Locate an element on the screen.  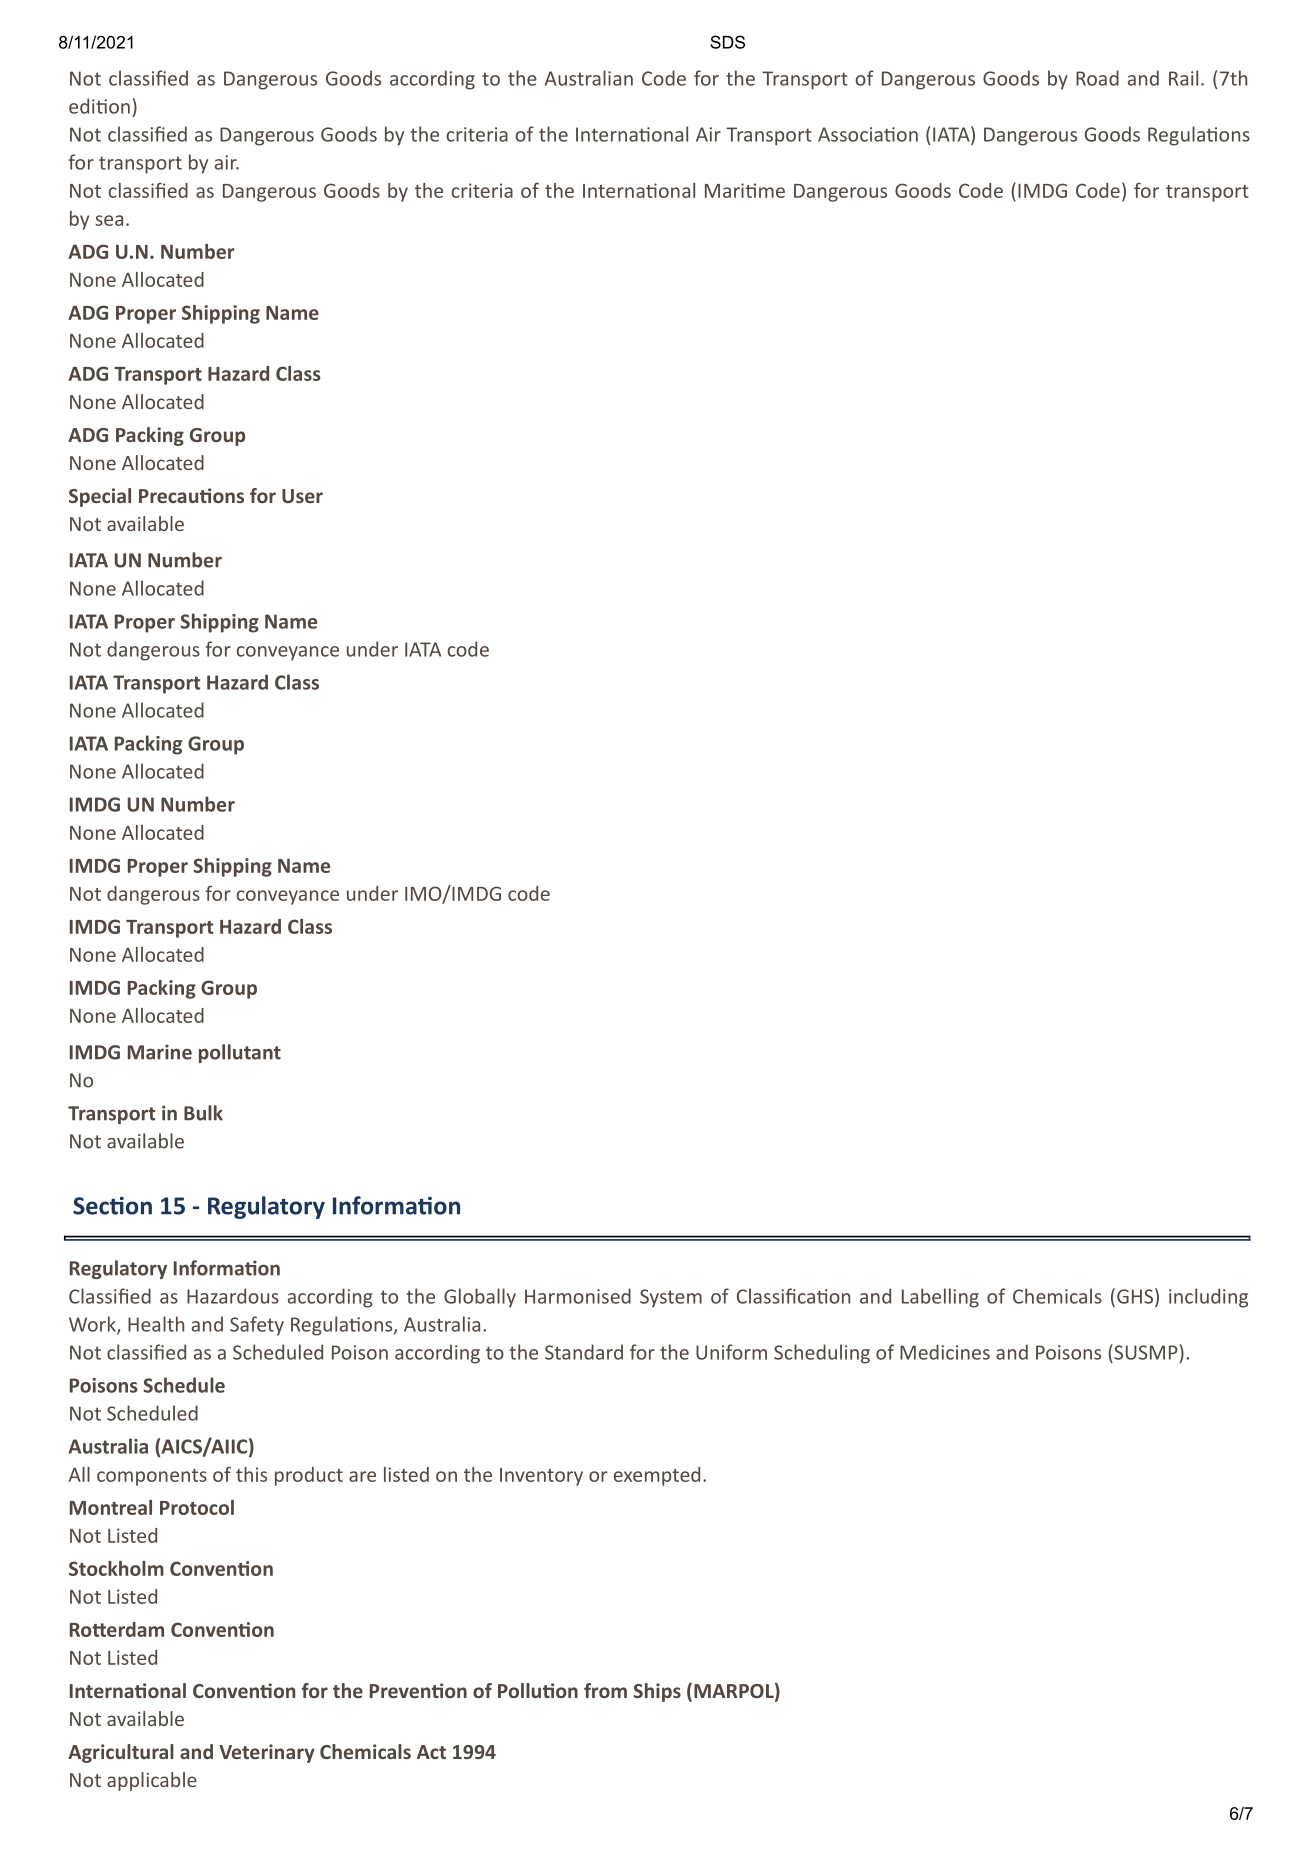
System is located at coordinates (671, 1298).
